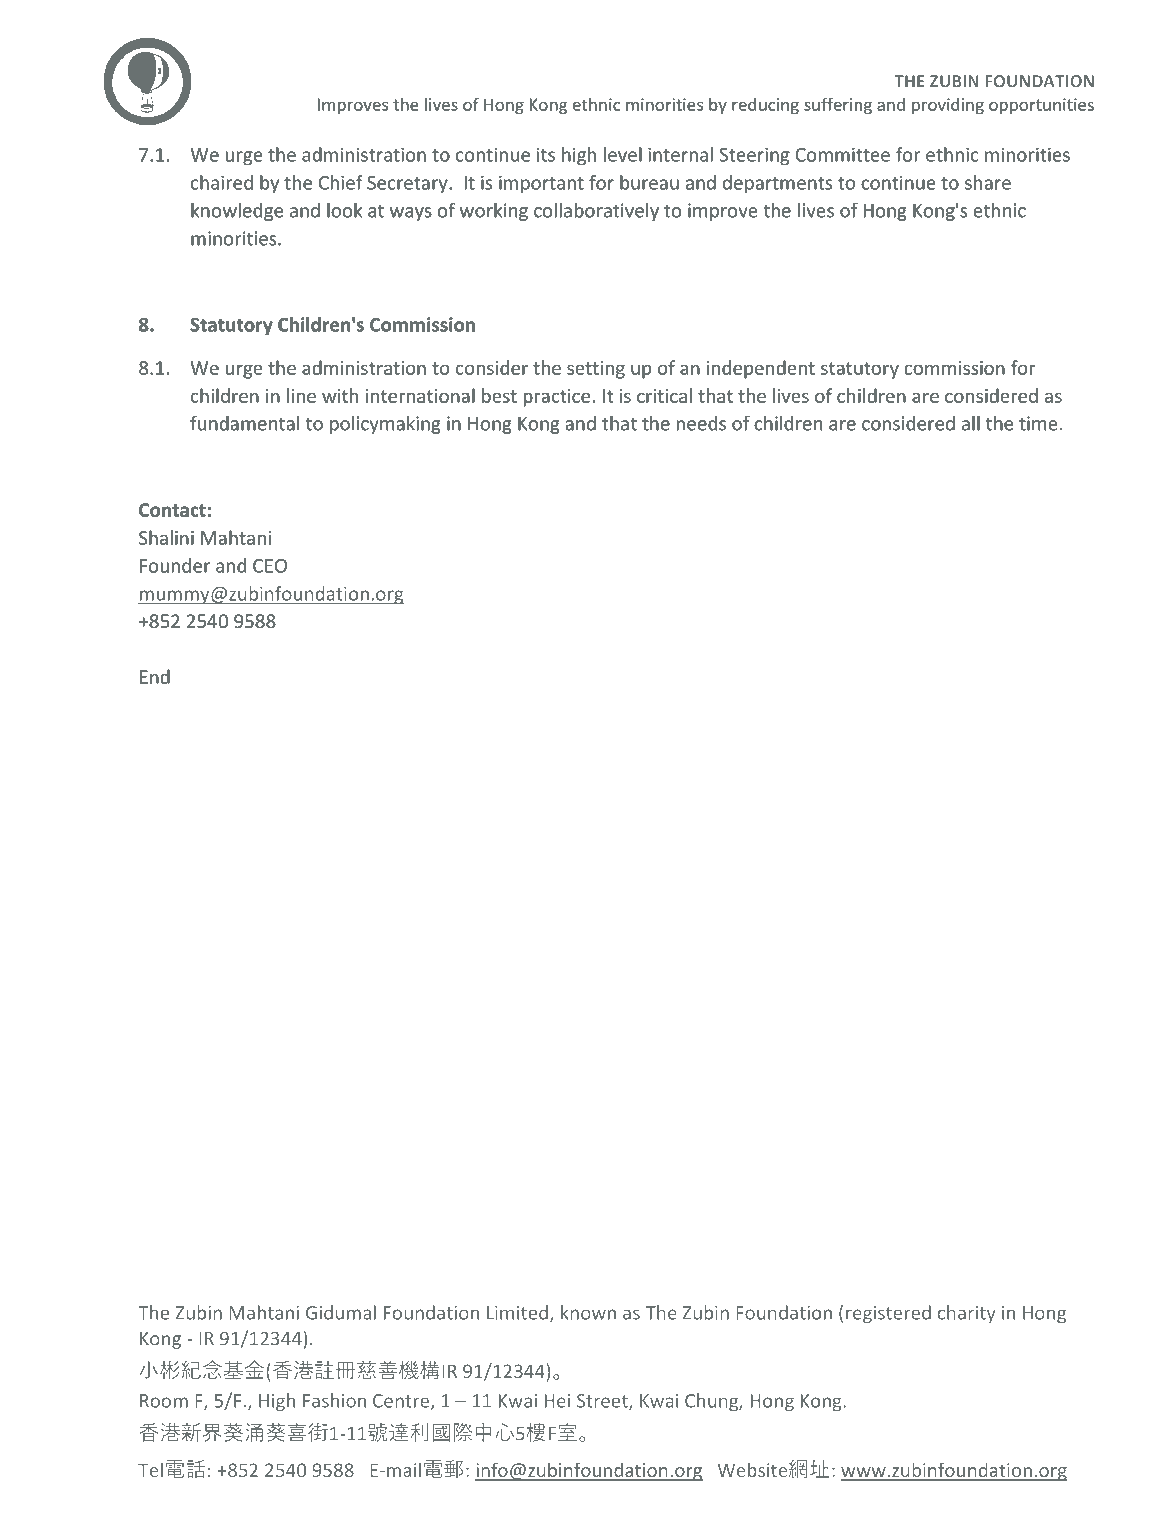  Describe the element at coordinates (517, 1312) in the screenshot. I see `Limited` at that location.
